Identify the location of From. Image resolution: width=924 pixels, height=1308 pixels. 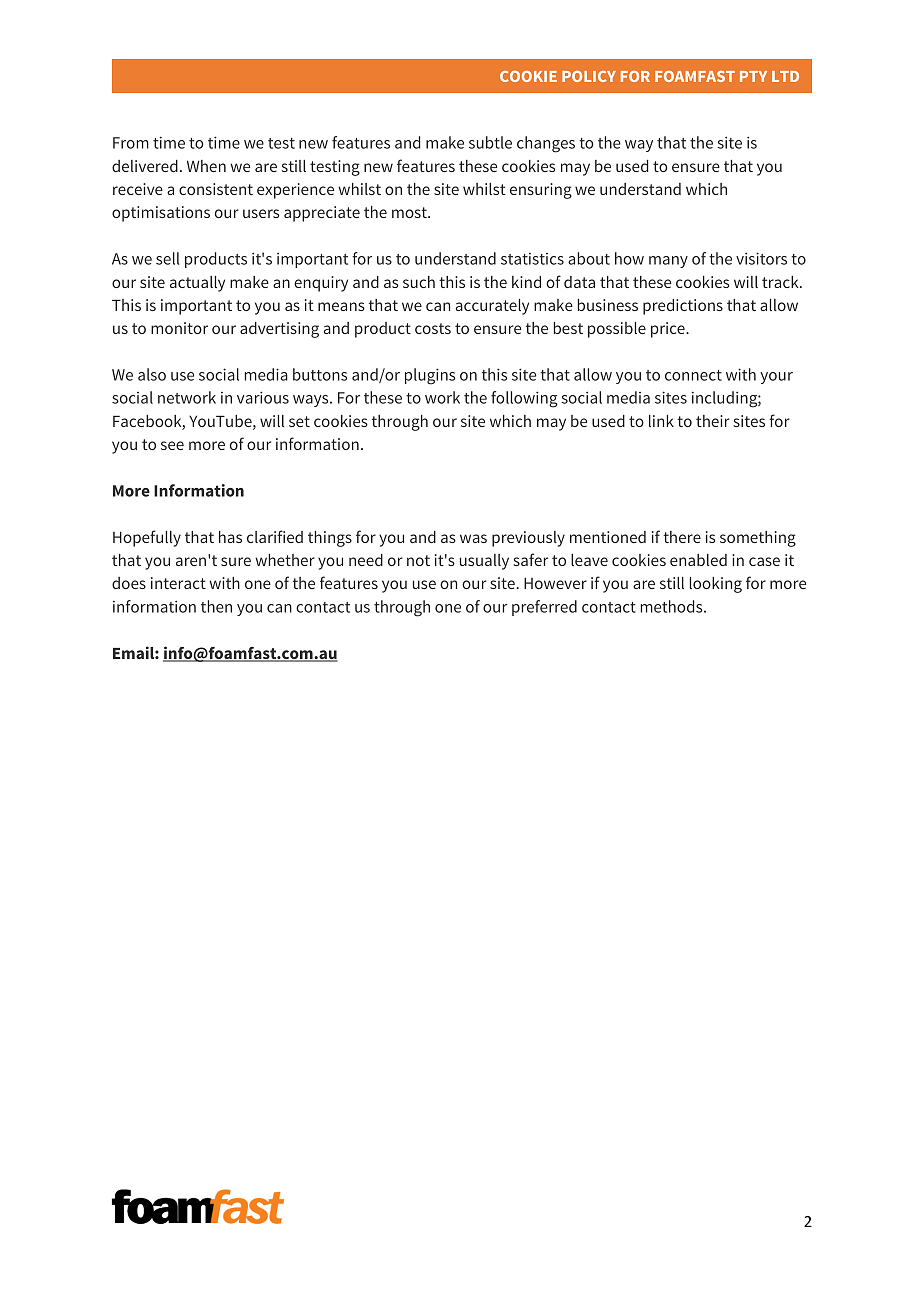
(131, 143).
